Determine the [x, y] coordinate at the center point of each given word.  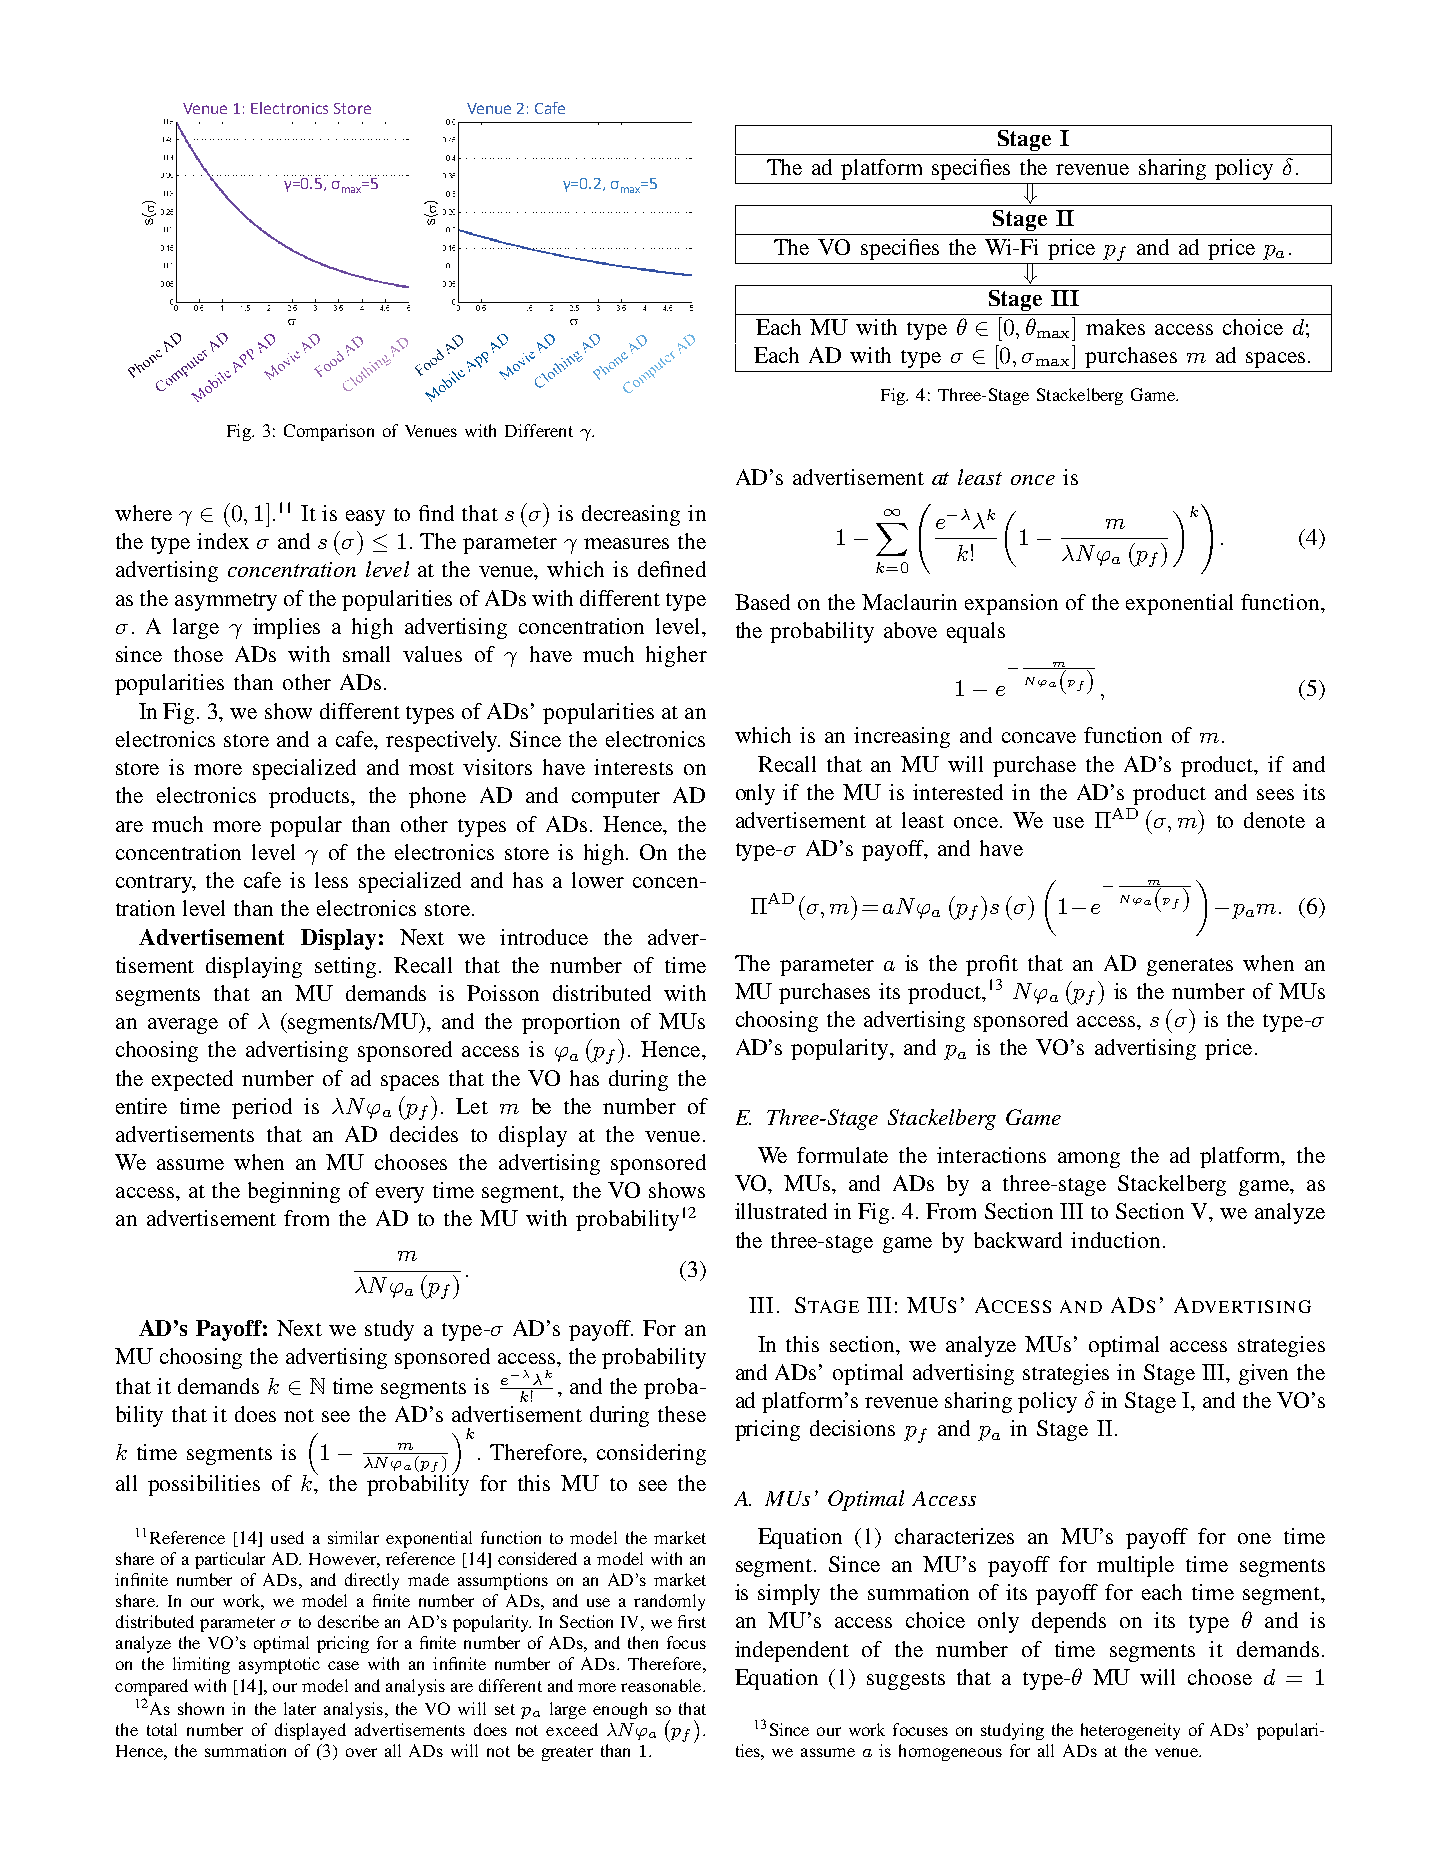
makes [1115, 327]
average [183, 1026]
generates [1190, 967]
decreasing [631, 515]
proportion [571, 1023]
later [300, 1708]
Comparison [329, 432]
